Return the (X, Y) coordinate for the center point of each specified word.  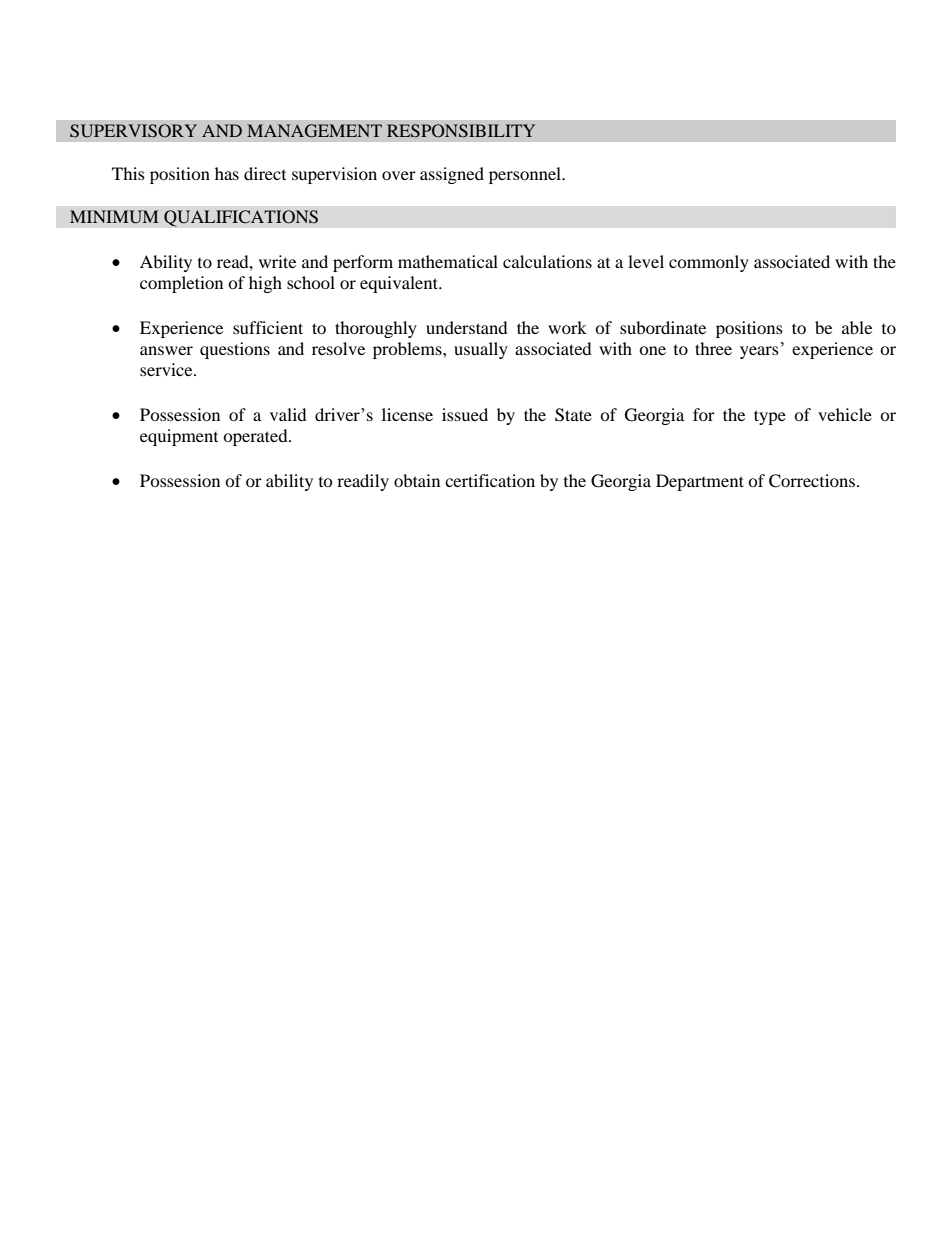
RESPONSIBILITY (461, 131)
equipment (179, 437)
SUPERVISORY (133, 131)
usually (481, 350)
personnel (526, 175)
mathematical (448, 261)
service (167, 369)
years (759, 352)
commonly (709, 263)
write (277, 261)
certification (490, 480)
